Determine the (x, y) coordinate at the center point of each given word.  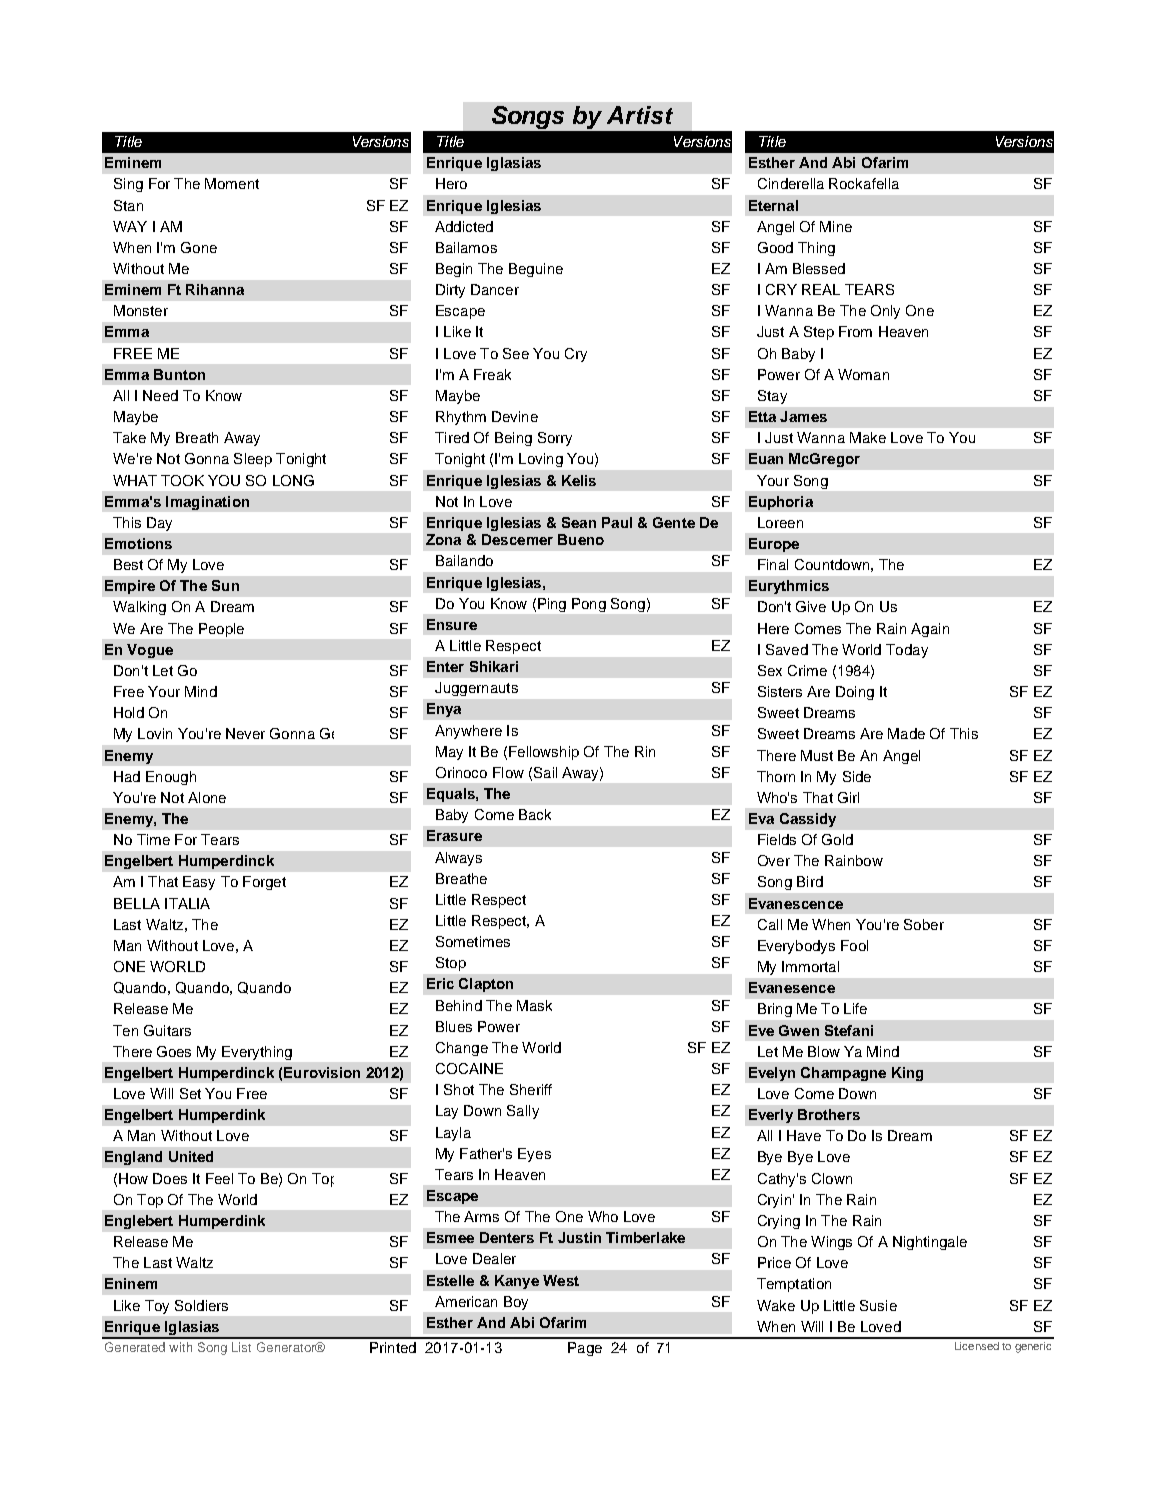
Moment (232, 183)
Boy (516, 1303)
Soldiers (201, 1305)
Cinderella (791, 183)
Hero (451, 183)
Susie (878, 1305)
